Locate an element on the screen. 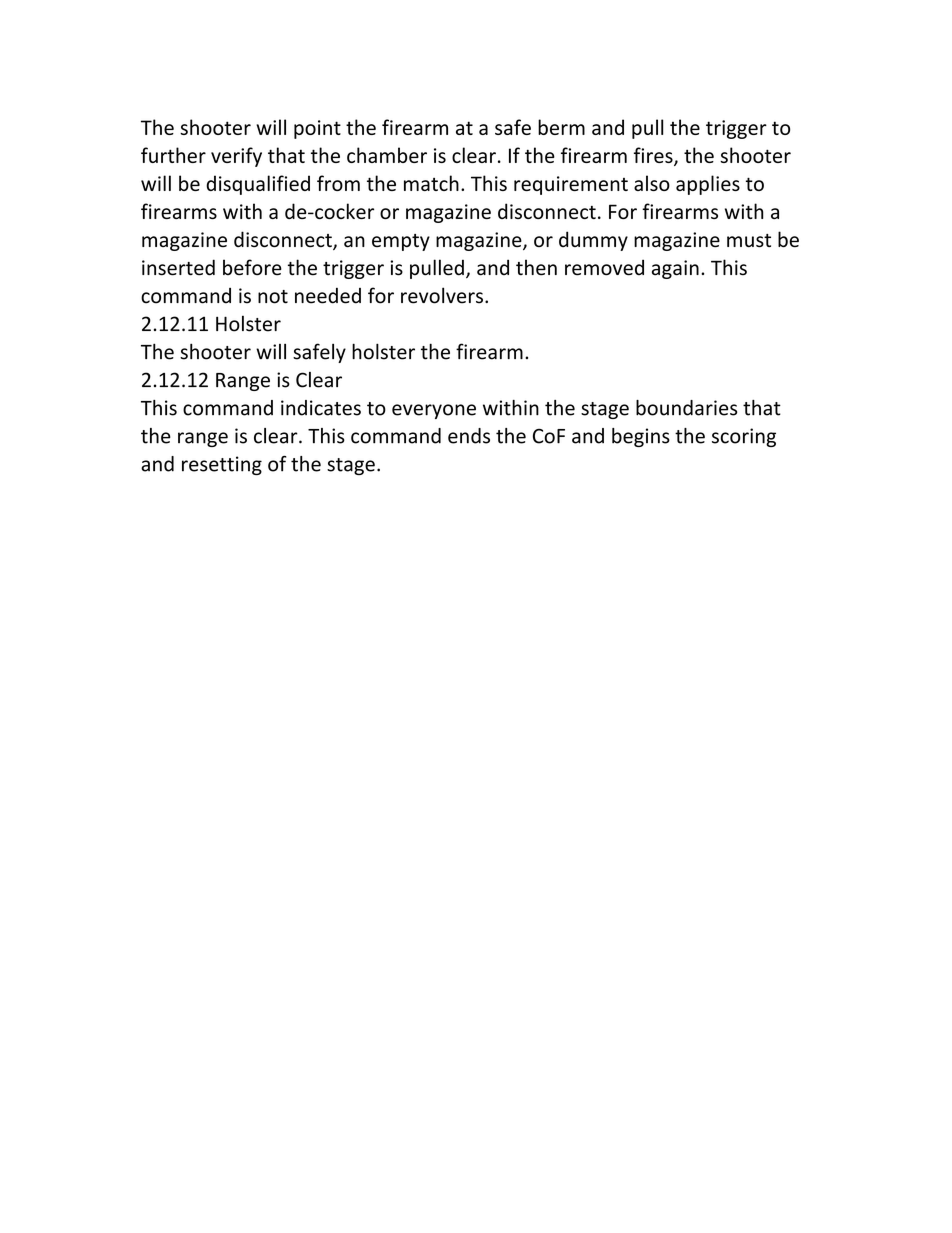 Image resolution: width=952 pixels, height=1233 pixels. resetting is located at coordinates (222, 465).
